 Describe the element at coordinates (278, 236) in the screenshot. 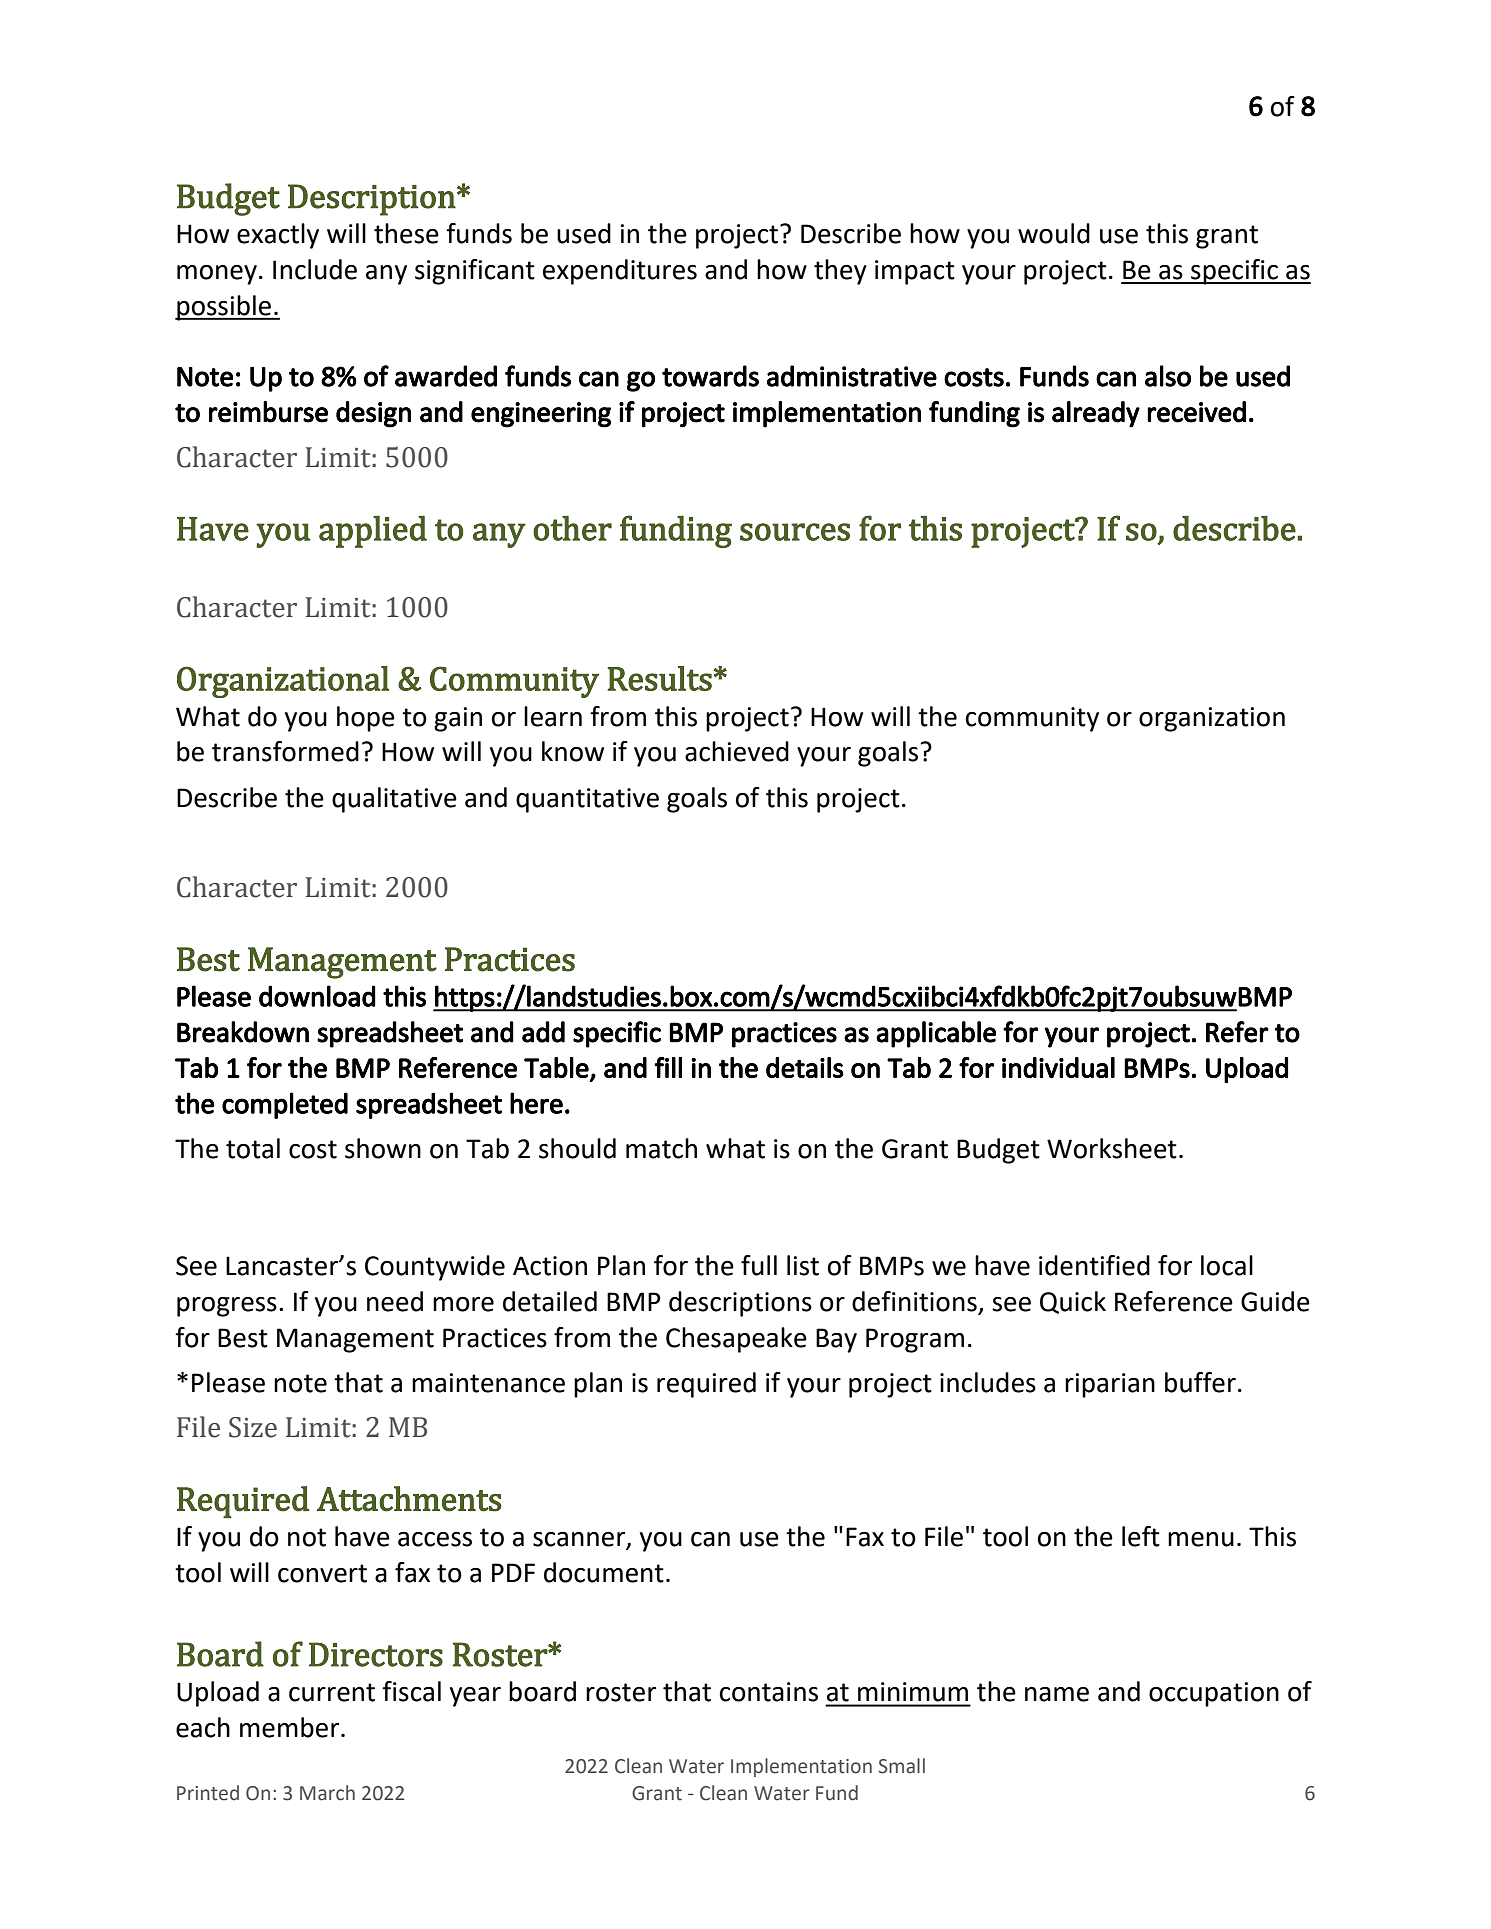

I see `exactly` at that location.
